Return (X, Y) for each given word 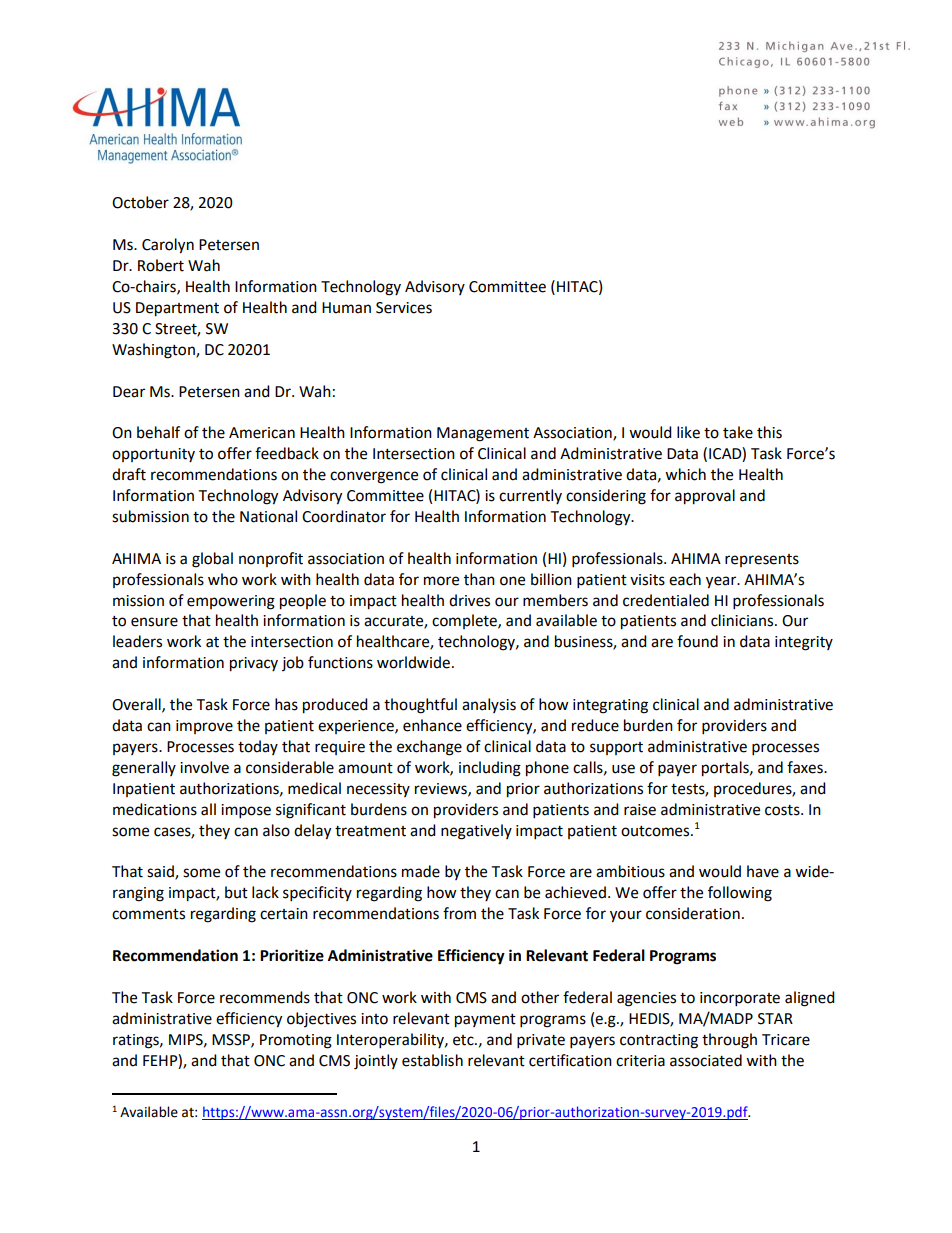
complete (465, 621)
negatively (476, 832)
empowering (231, 602)
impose (246, 811)
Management (483, 434)
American (262, 433)
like (688, 432)
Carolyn (168, 246)
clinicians (743, 620)
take (738, 432)
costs (783, 810)
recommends (265, 997)
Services (404, 308)
